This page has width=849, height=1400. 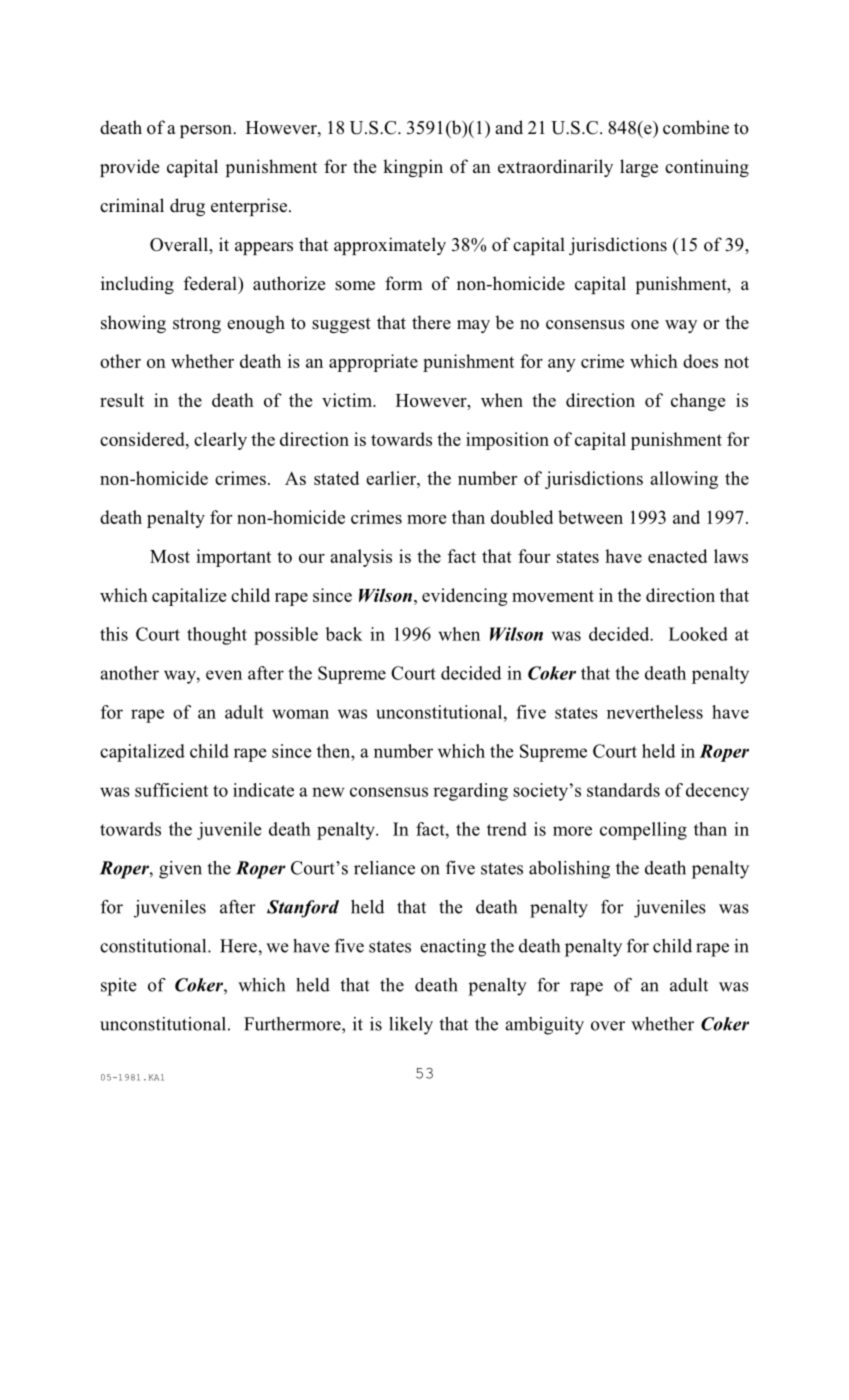 I want to click on change, so click(x=698, y=402).
